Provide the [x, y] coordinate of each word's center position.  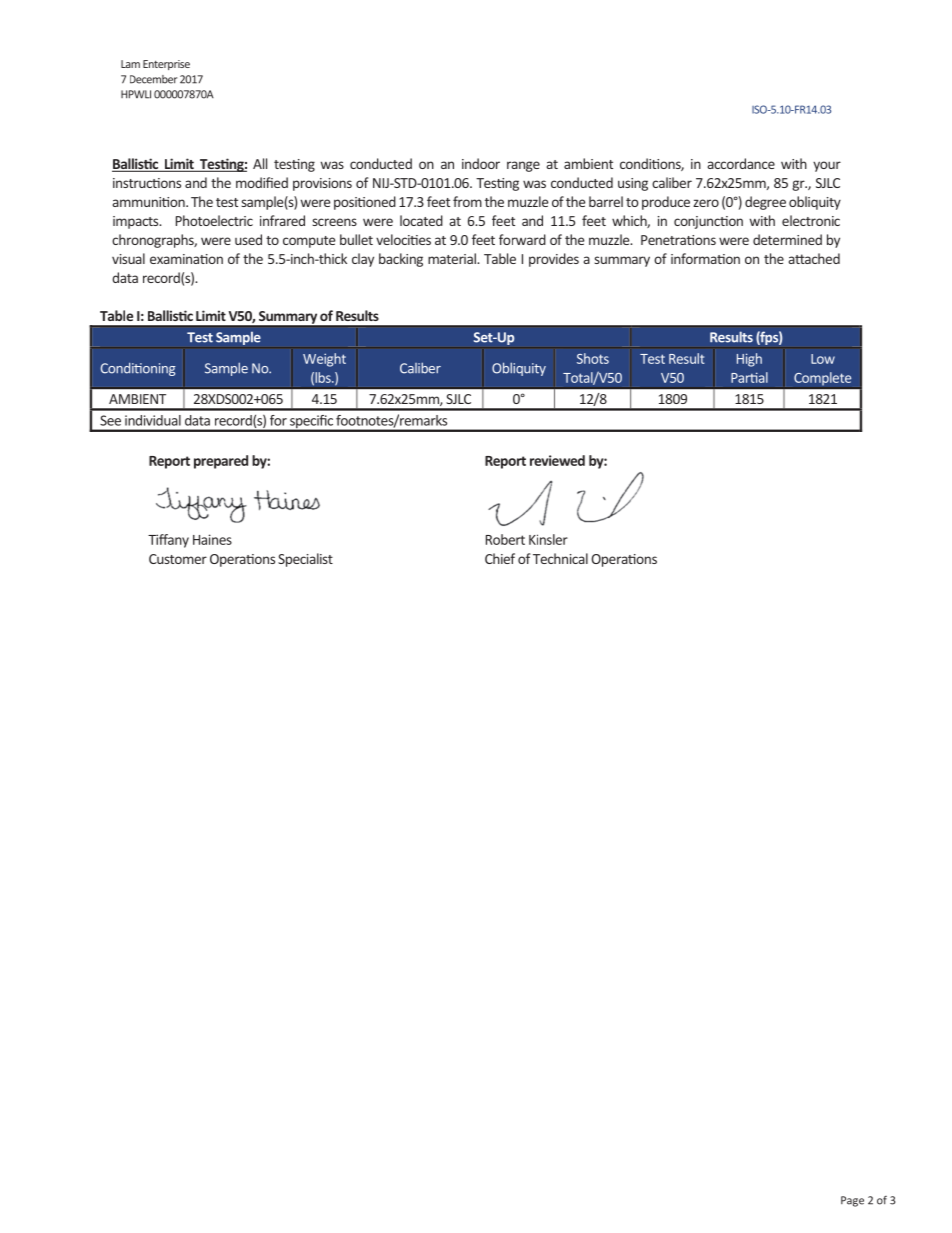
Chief [500, 558]
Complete [822, 379]
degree [765, 203]
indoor [481, 163]
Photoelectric [214, 220]
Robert [505, 539]
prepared [221, 462]
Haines [212, 539]
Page [852, 1201]
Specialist [305, 560]
